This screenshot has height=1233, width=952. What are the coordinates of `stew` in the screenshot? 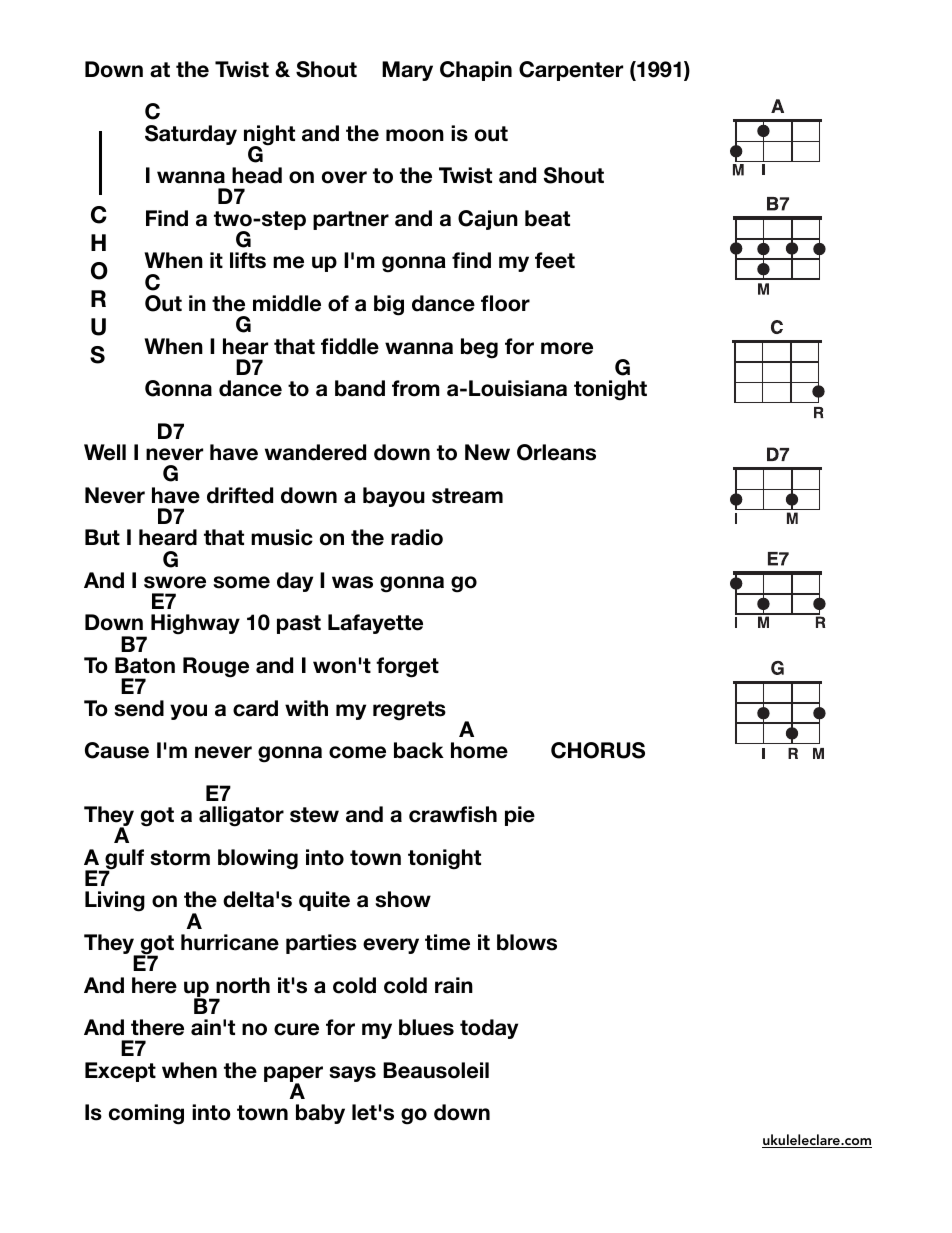 It's located at (314, 815).
